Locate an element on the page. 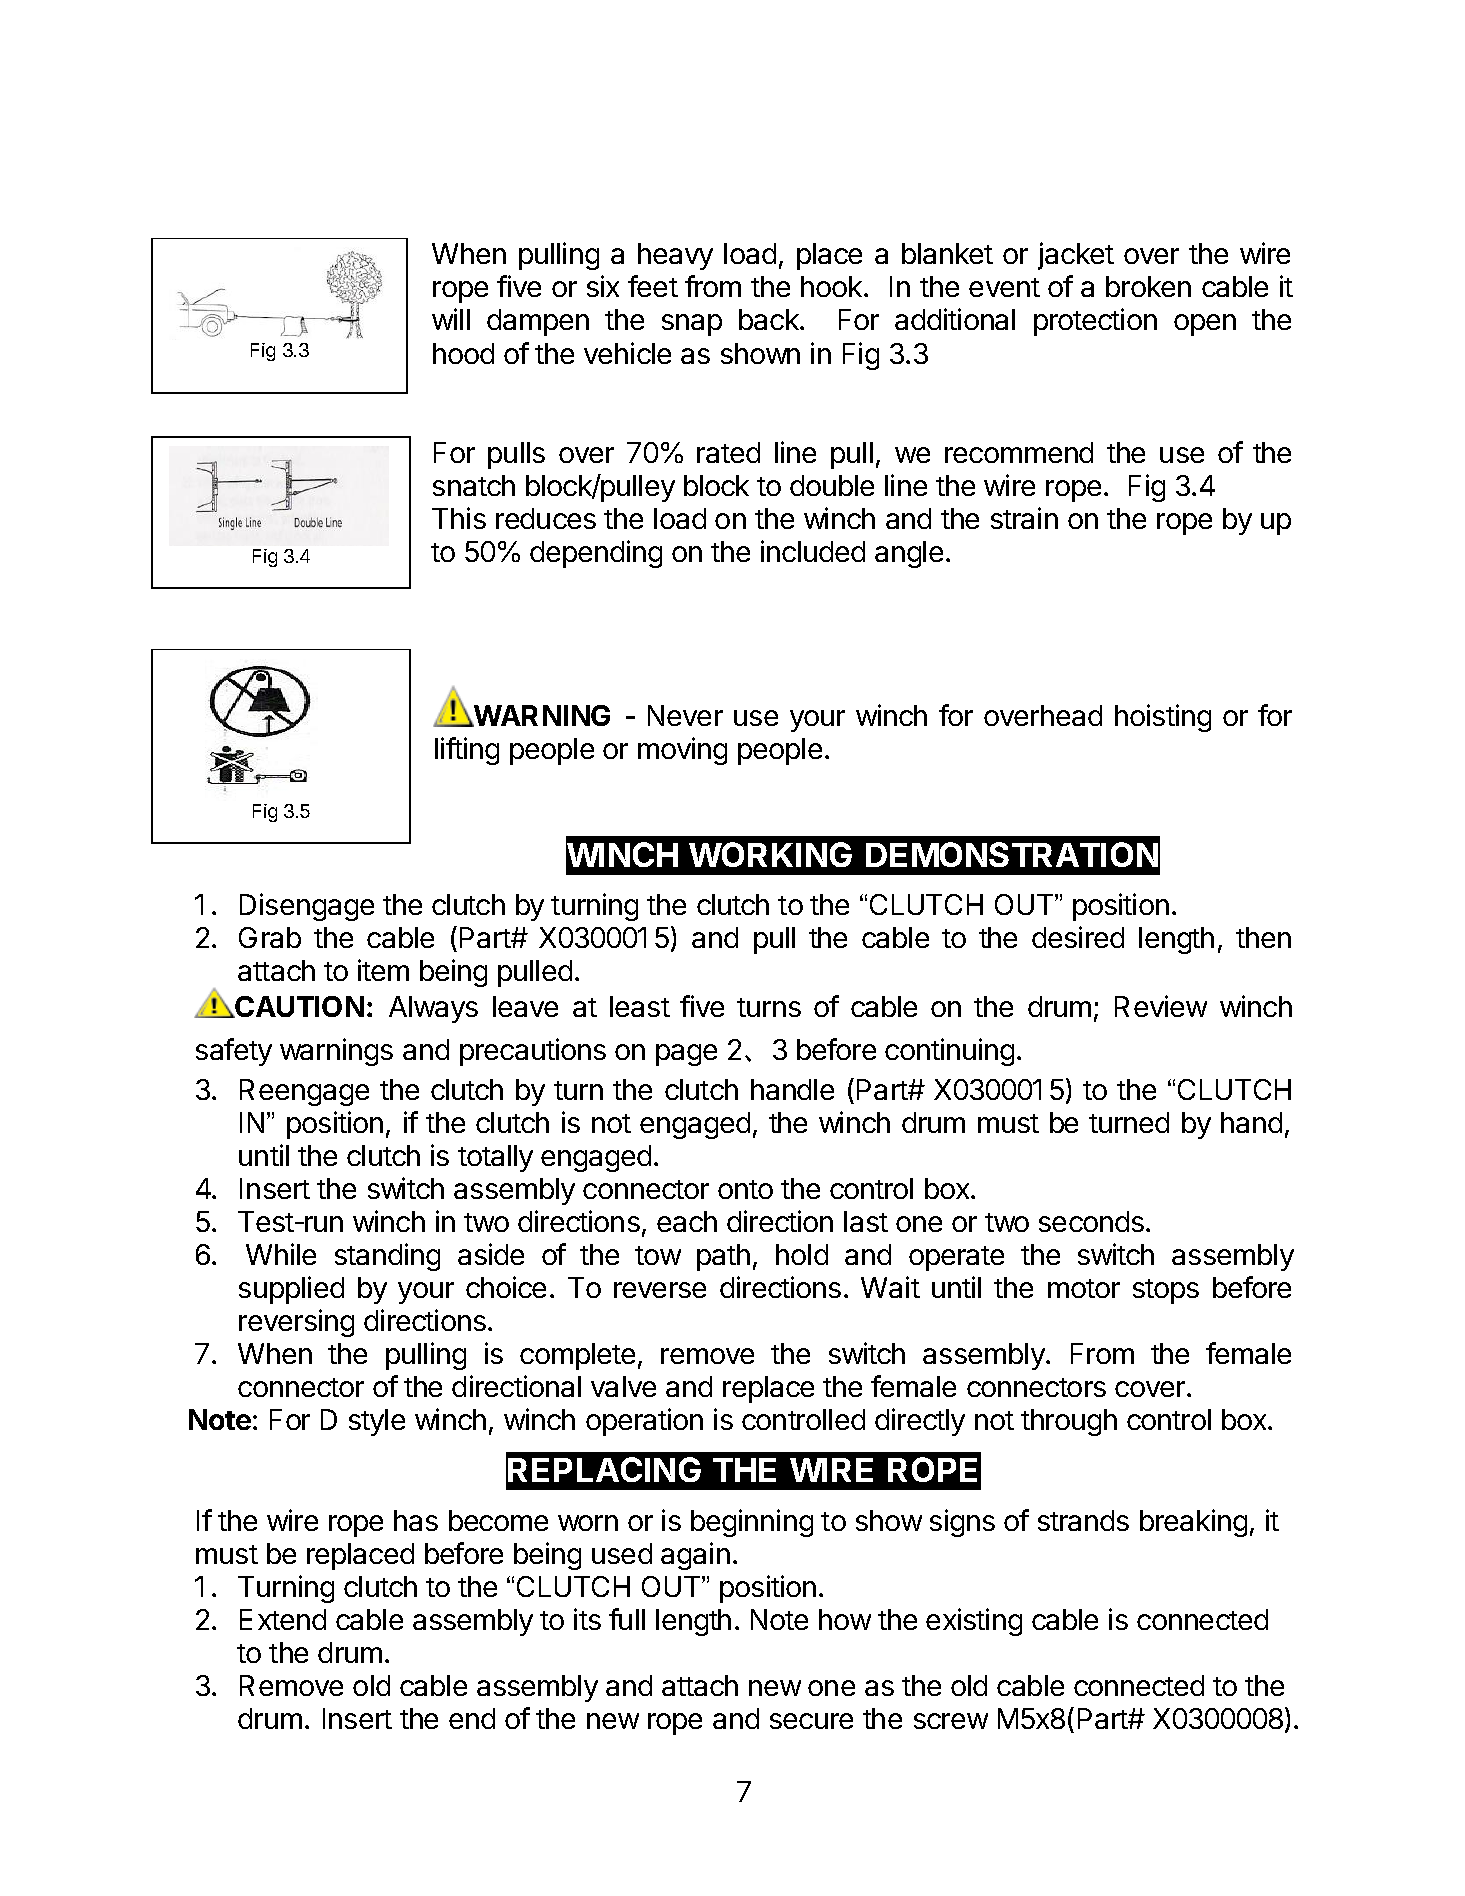  seconds is located at coordinates (1091, 1221).
